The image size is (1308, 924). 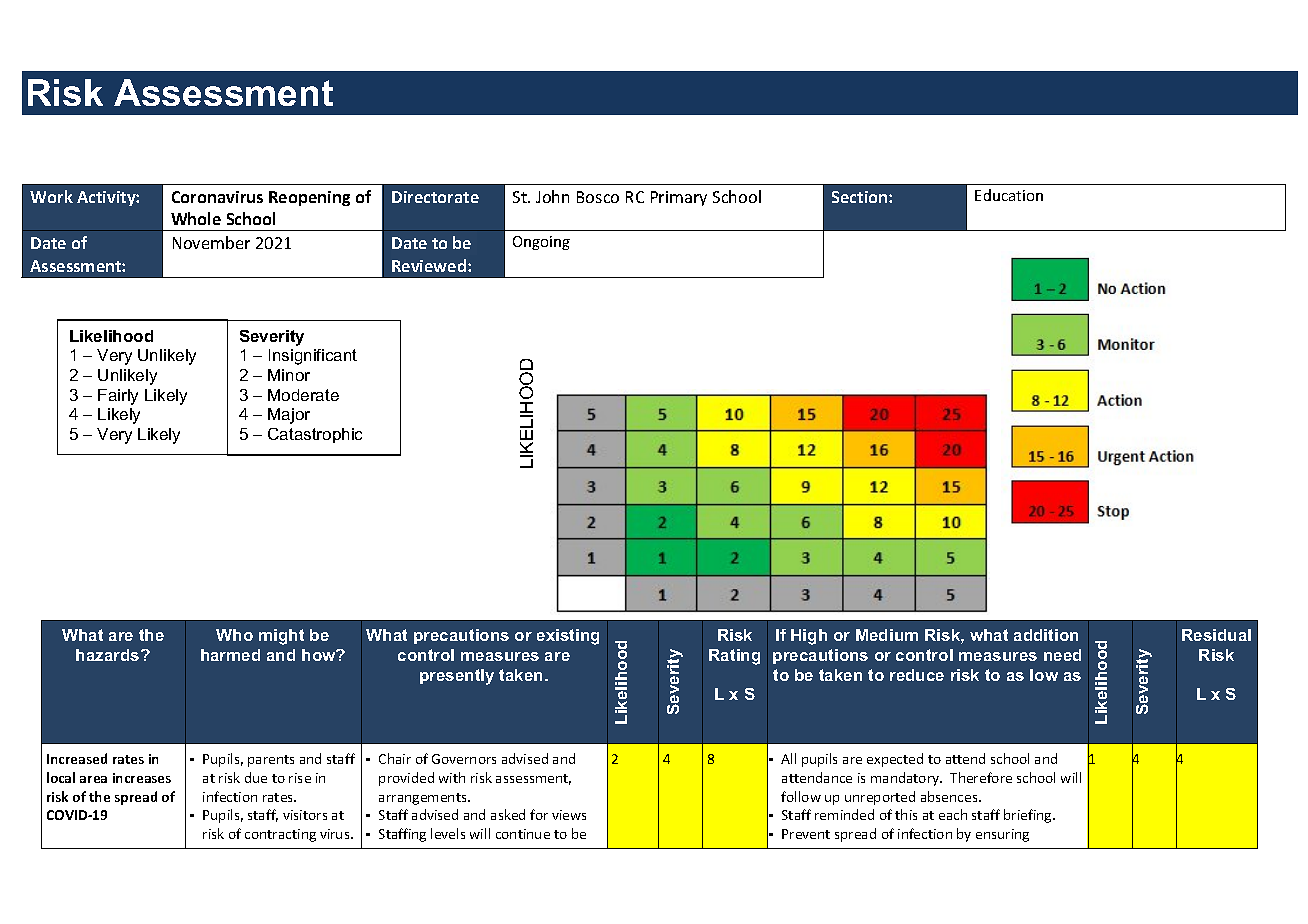 What do you see at coordinates (1009, 195) in the screenshot?
I see `Education` at bounding box center [1009, 195].
